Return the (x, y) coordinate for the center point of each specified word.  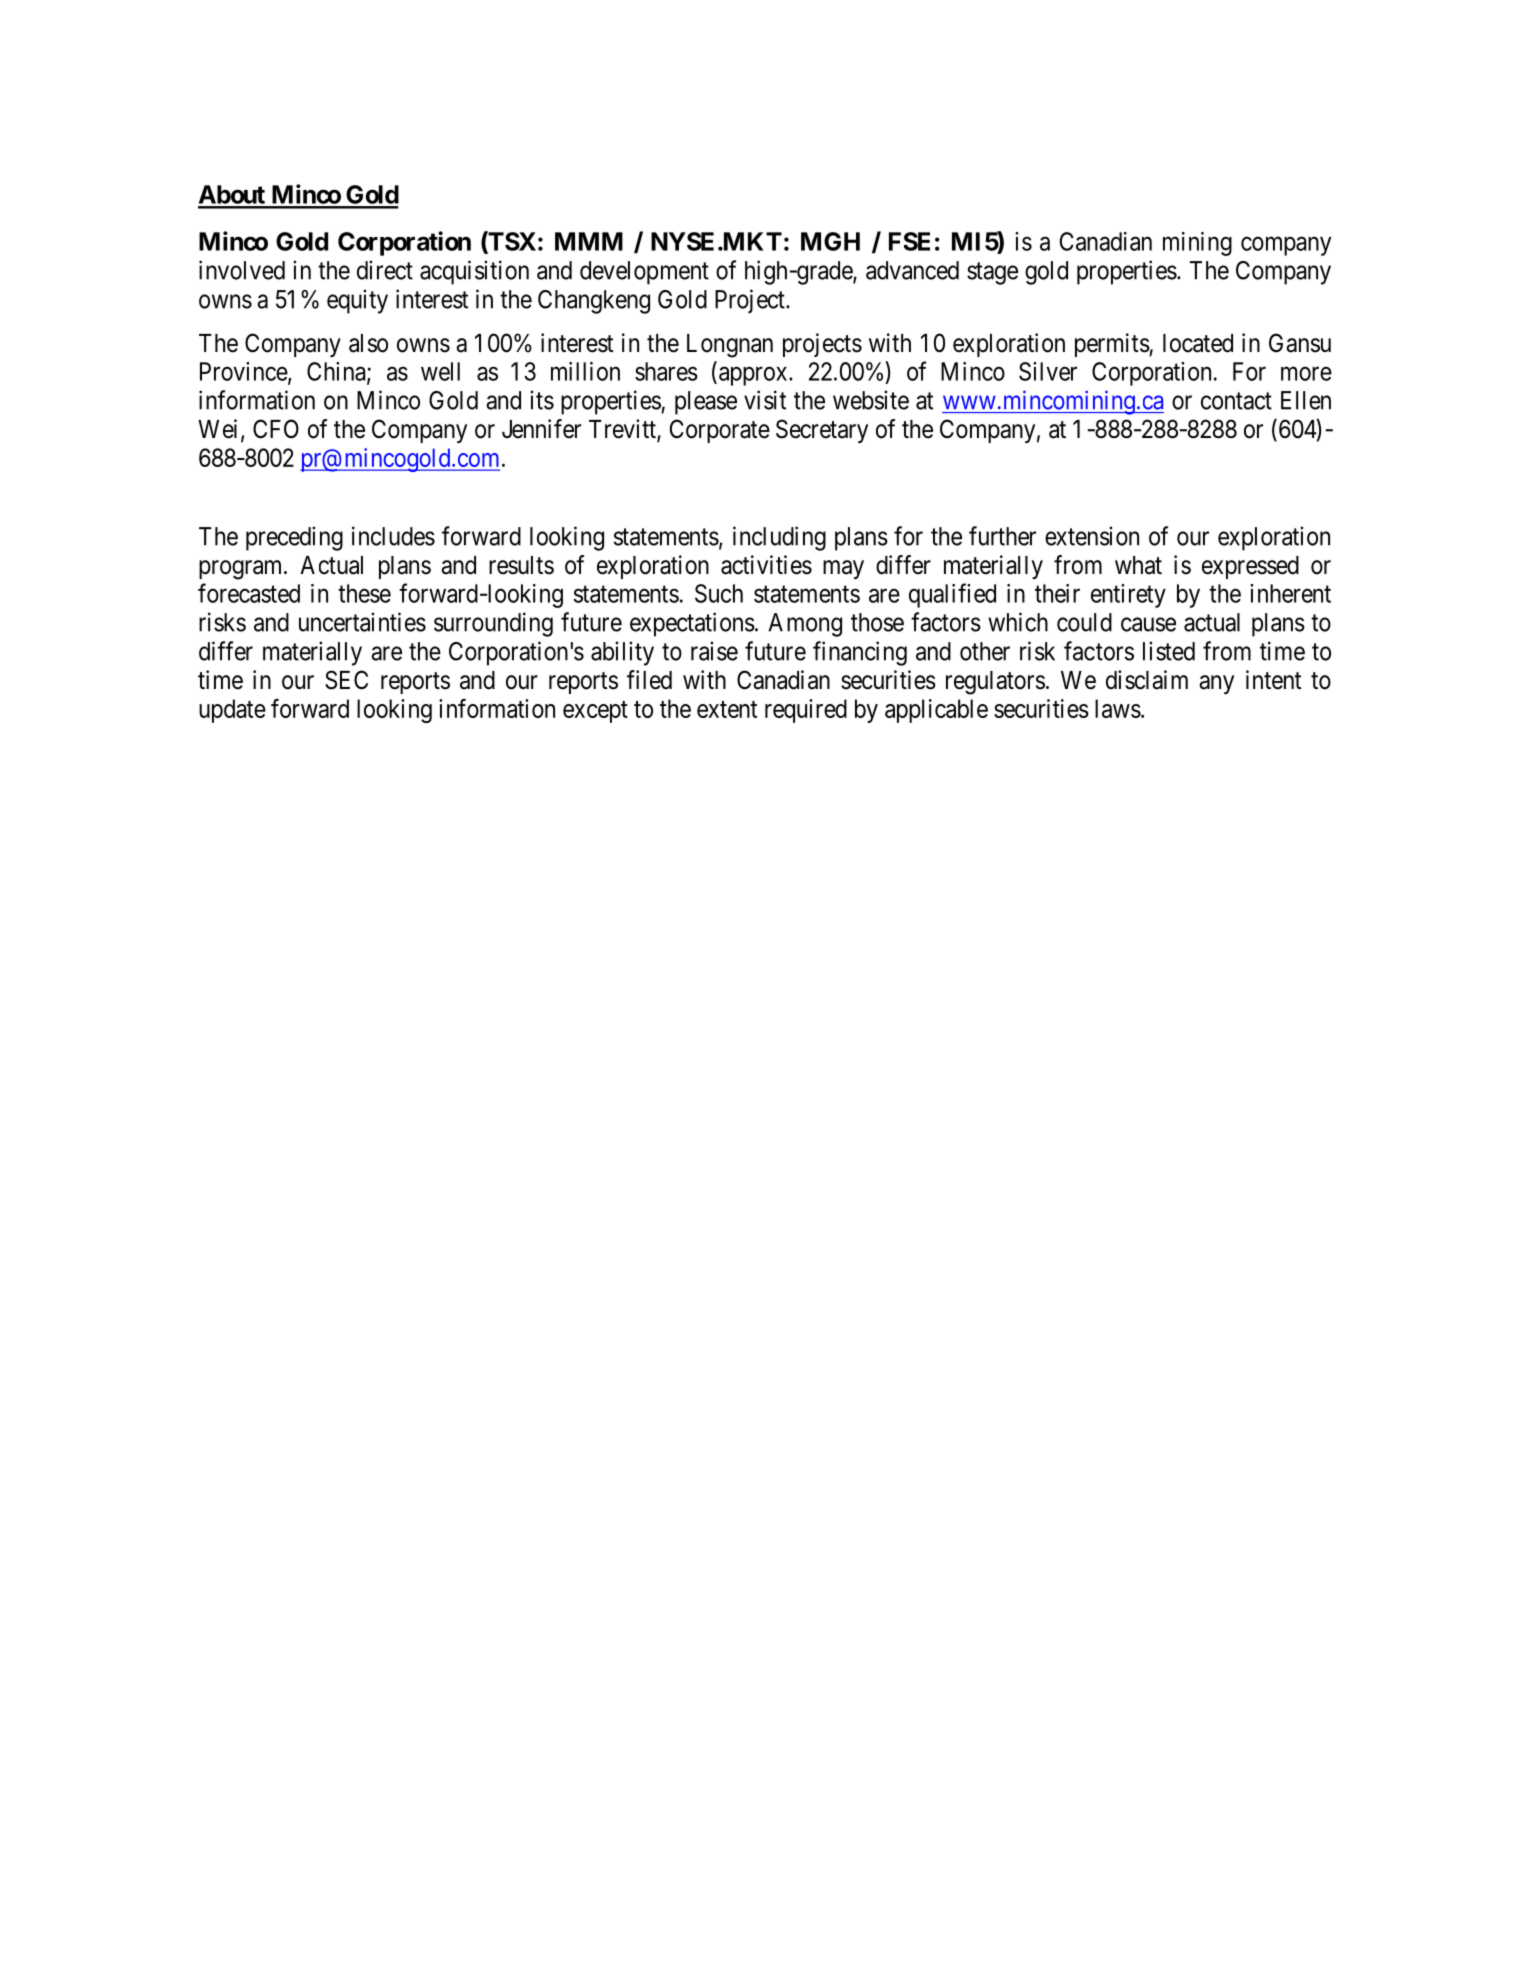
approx (754, 376)
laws (1118, 708)
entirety (1128, 596)
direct (385, 270)
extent (727, 709)
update (232, 711)
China (337, 372)
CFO (276, 429)
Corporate (720, 431)
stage (992, 273)
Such (719, 593)
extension (1092, 536)
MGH (830, 241)
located (1198, 343)
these (364, 593)
